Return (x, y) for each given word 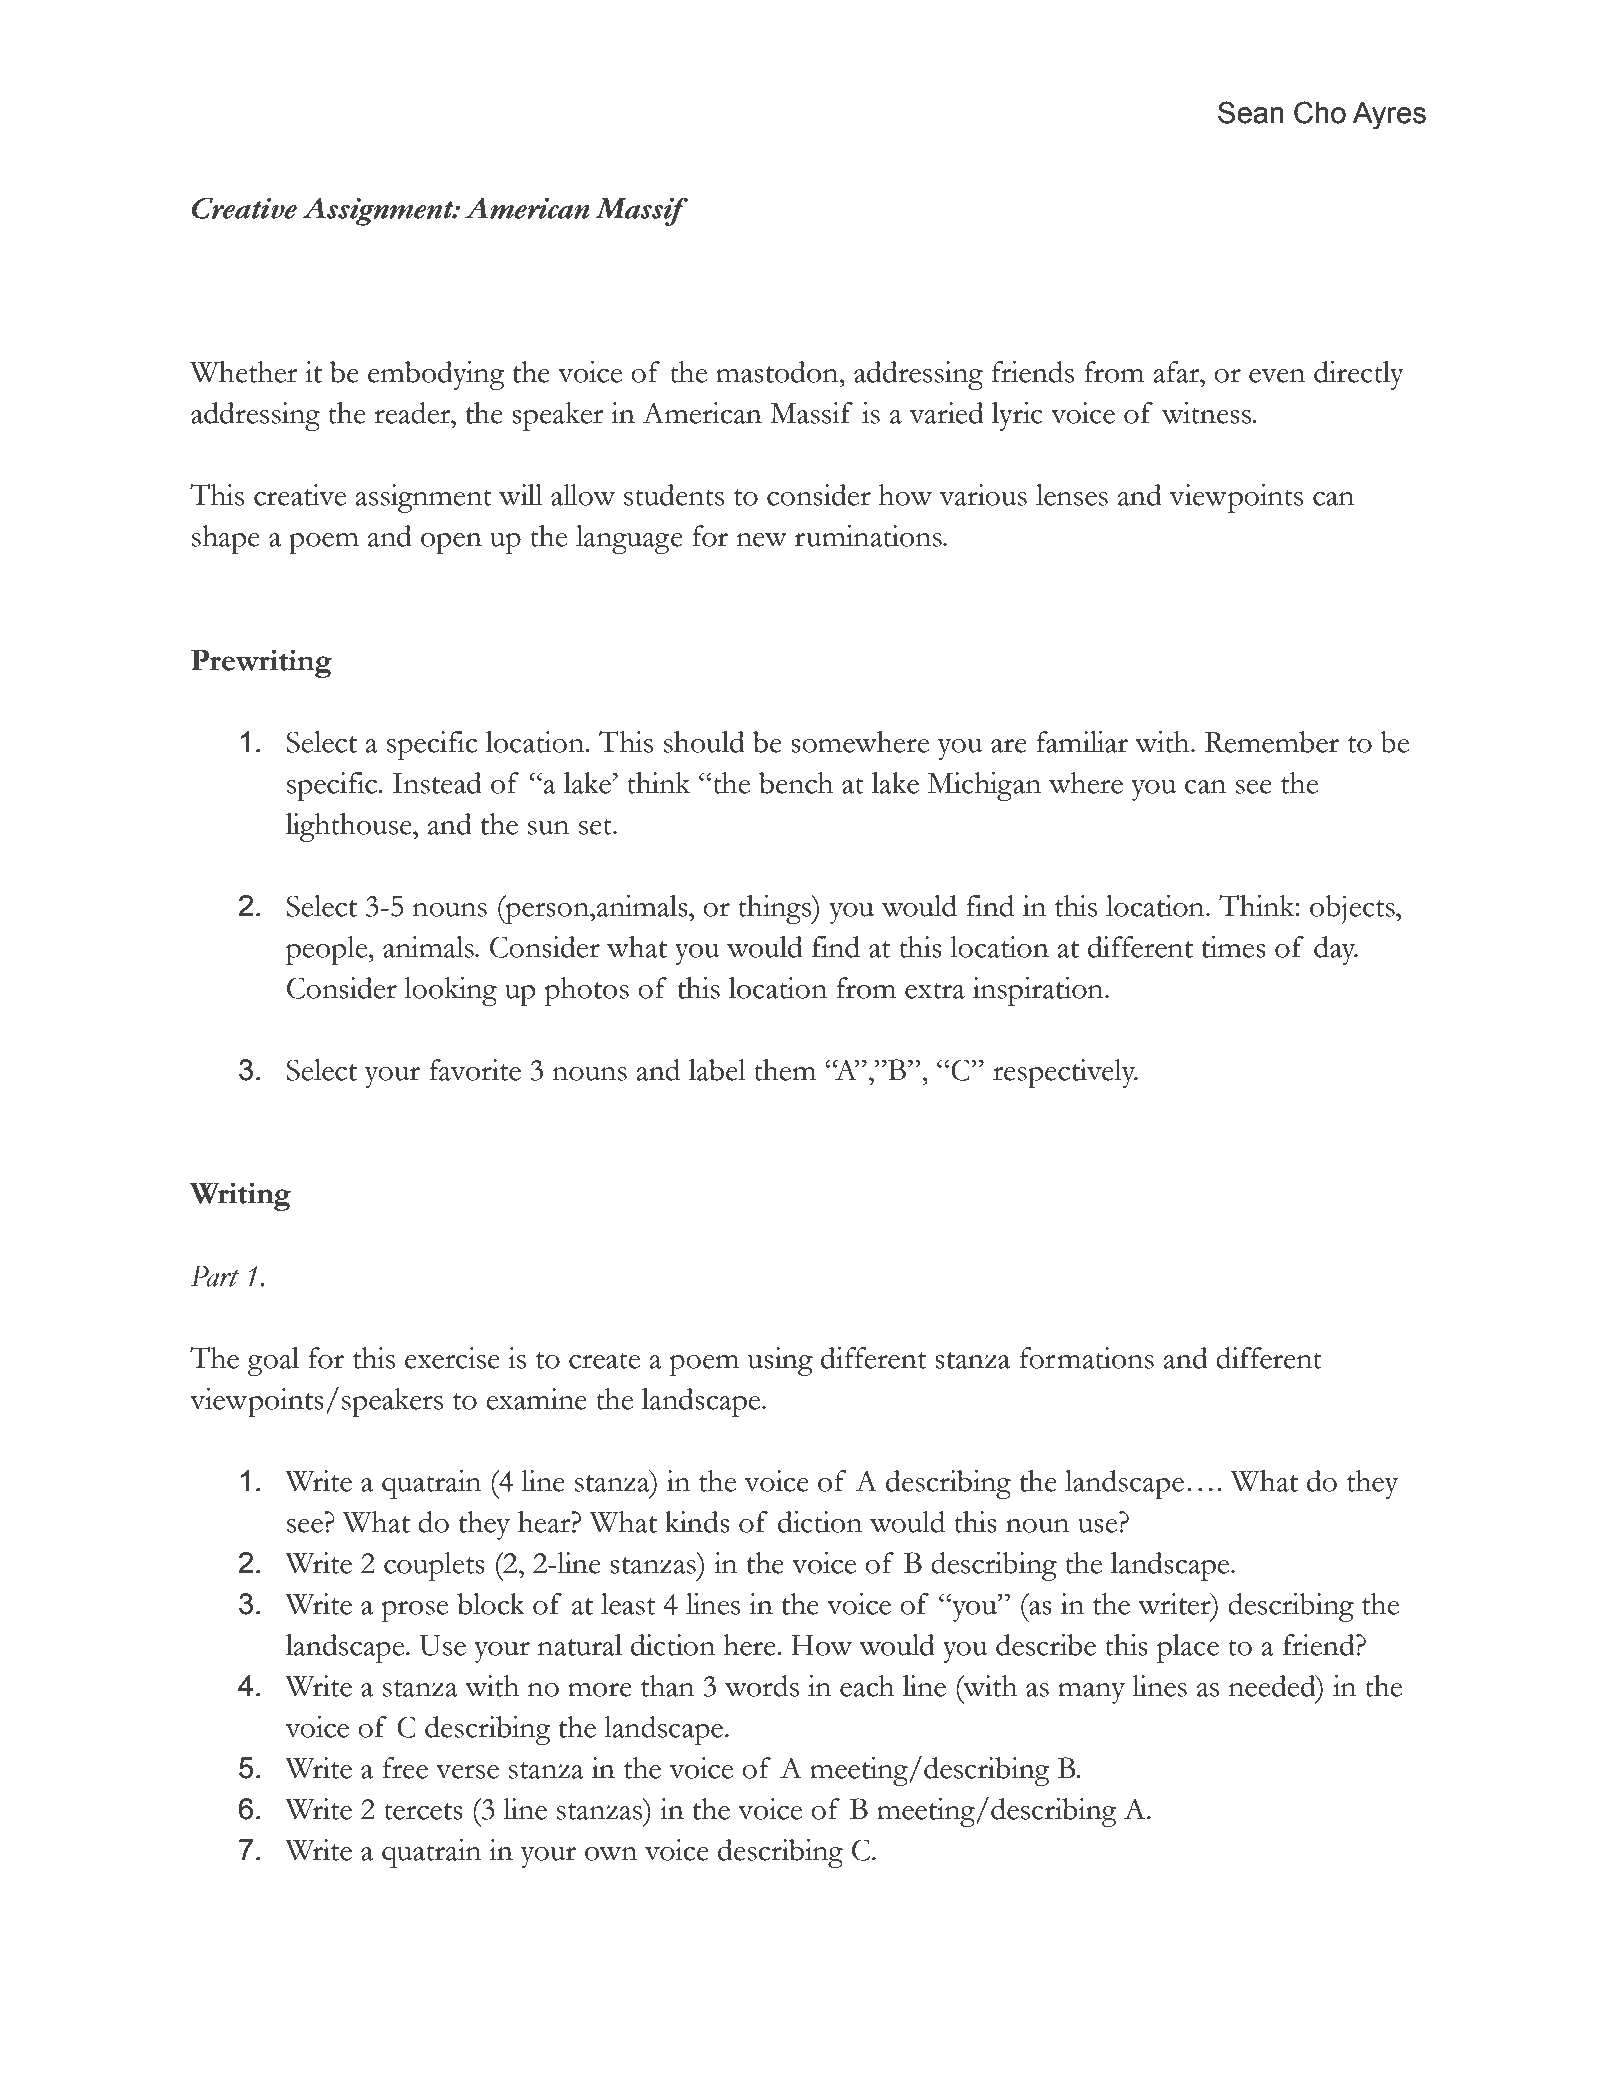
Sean (1251, 112)
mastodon (778, 372)
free (405, 1768)
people (328, 950)
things (775, 909)
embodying (436, 375)
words (762, 1686)
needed (1273, 1686)
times (1234, 947)
